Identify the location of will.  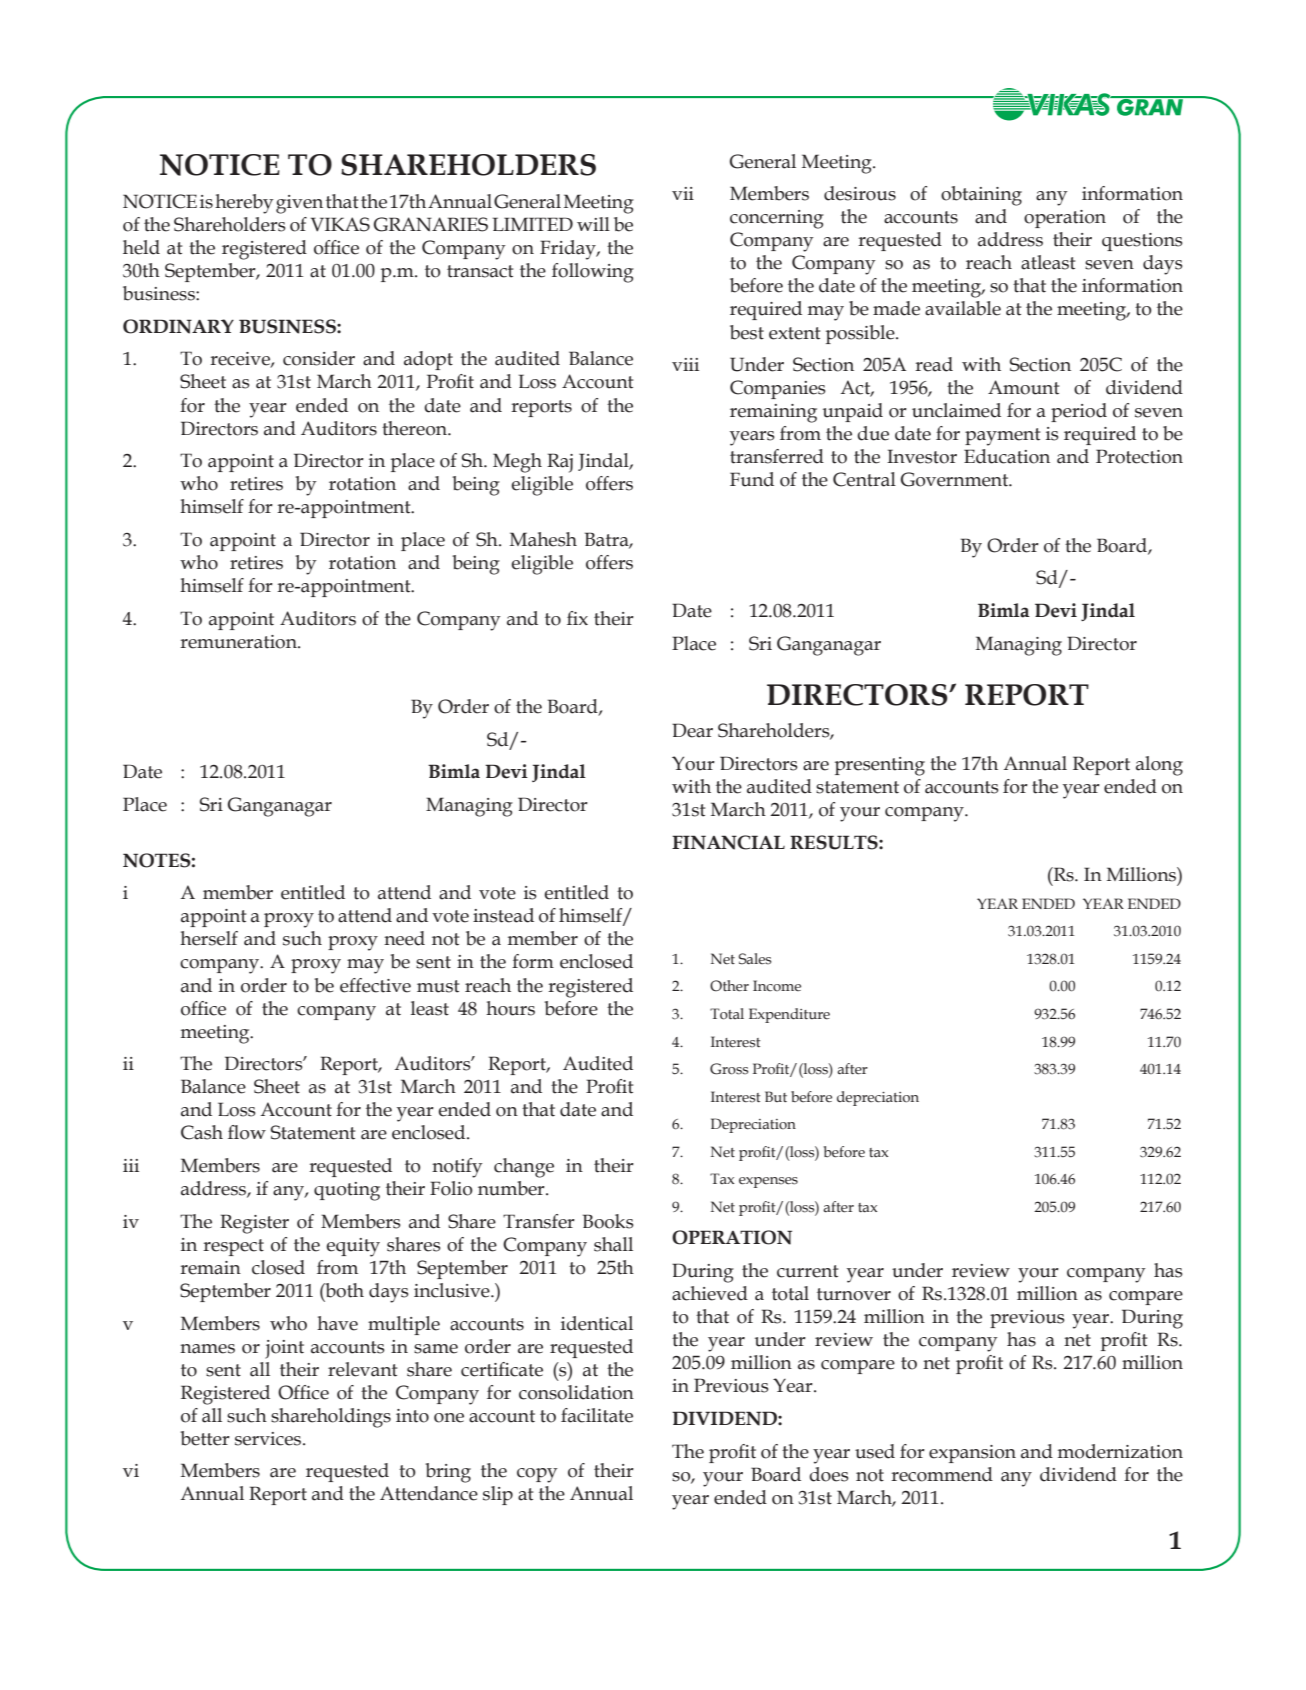
(593, 224).
